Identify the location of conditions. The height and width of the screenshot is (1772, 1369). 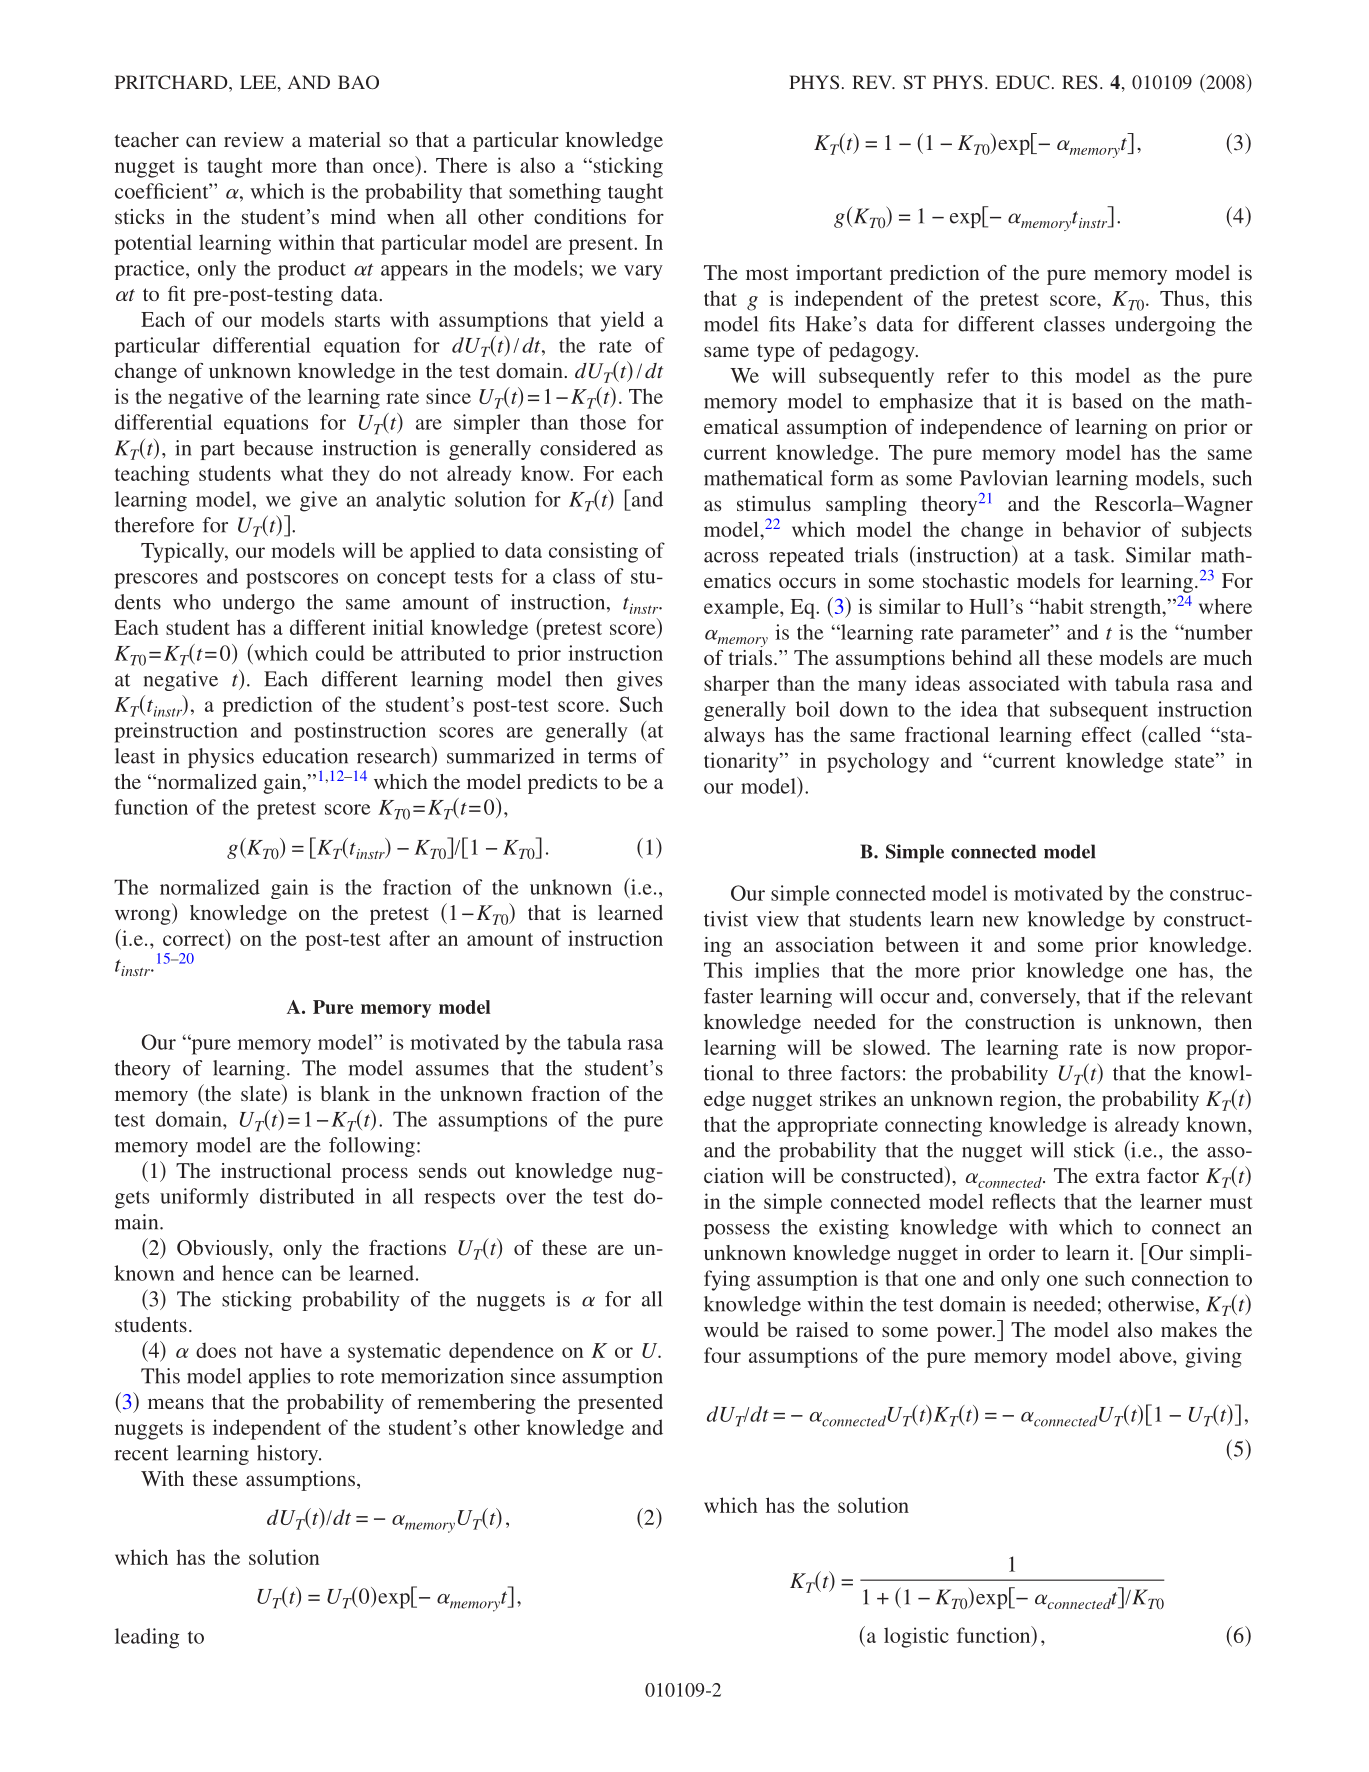
(580, 216).
